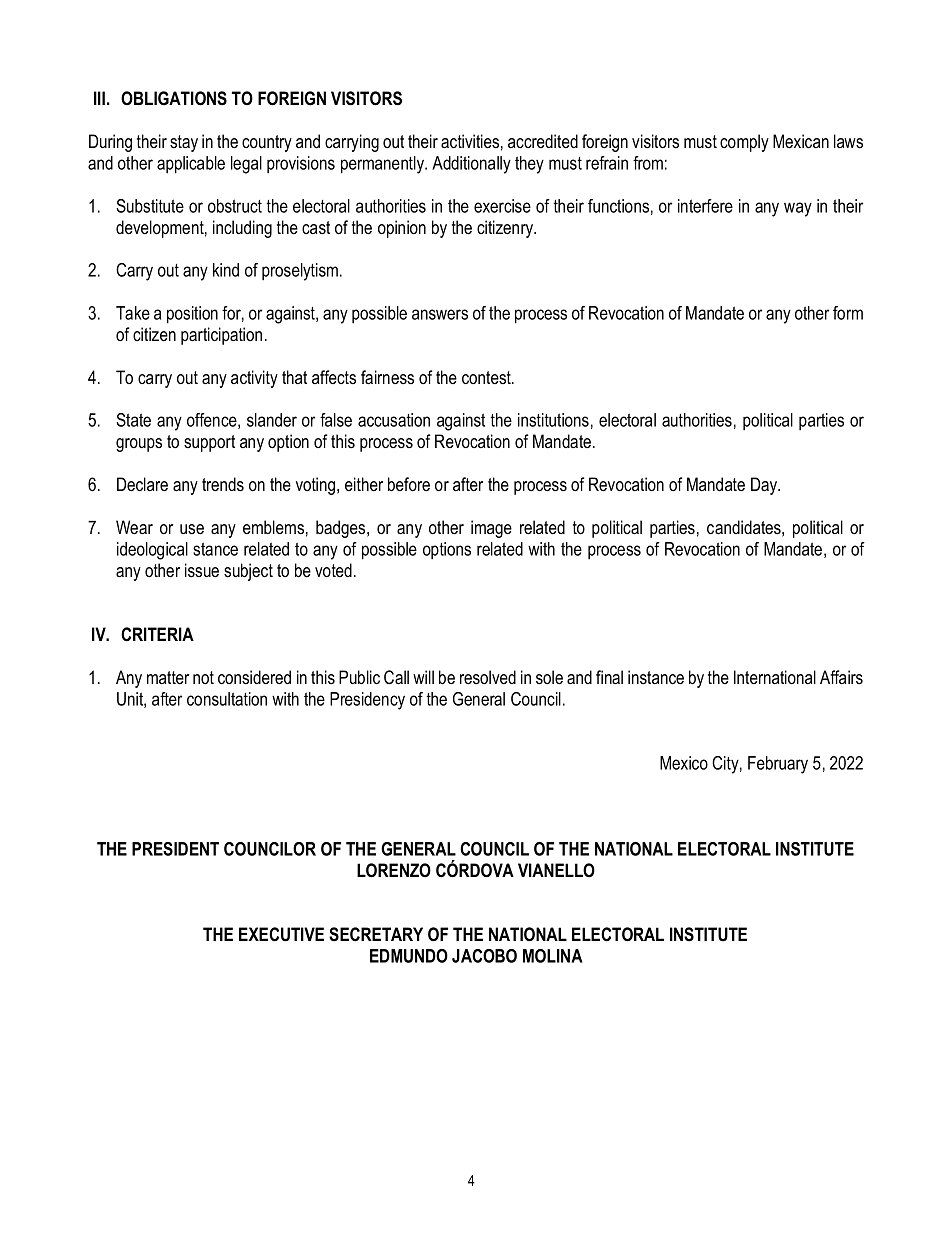 This image has width=952, height=1233. What do you see at coordinates (487, 378) in the image?
I see `contest` at bounding box center [487, 378].
